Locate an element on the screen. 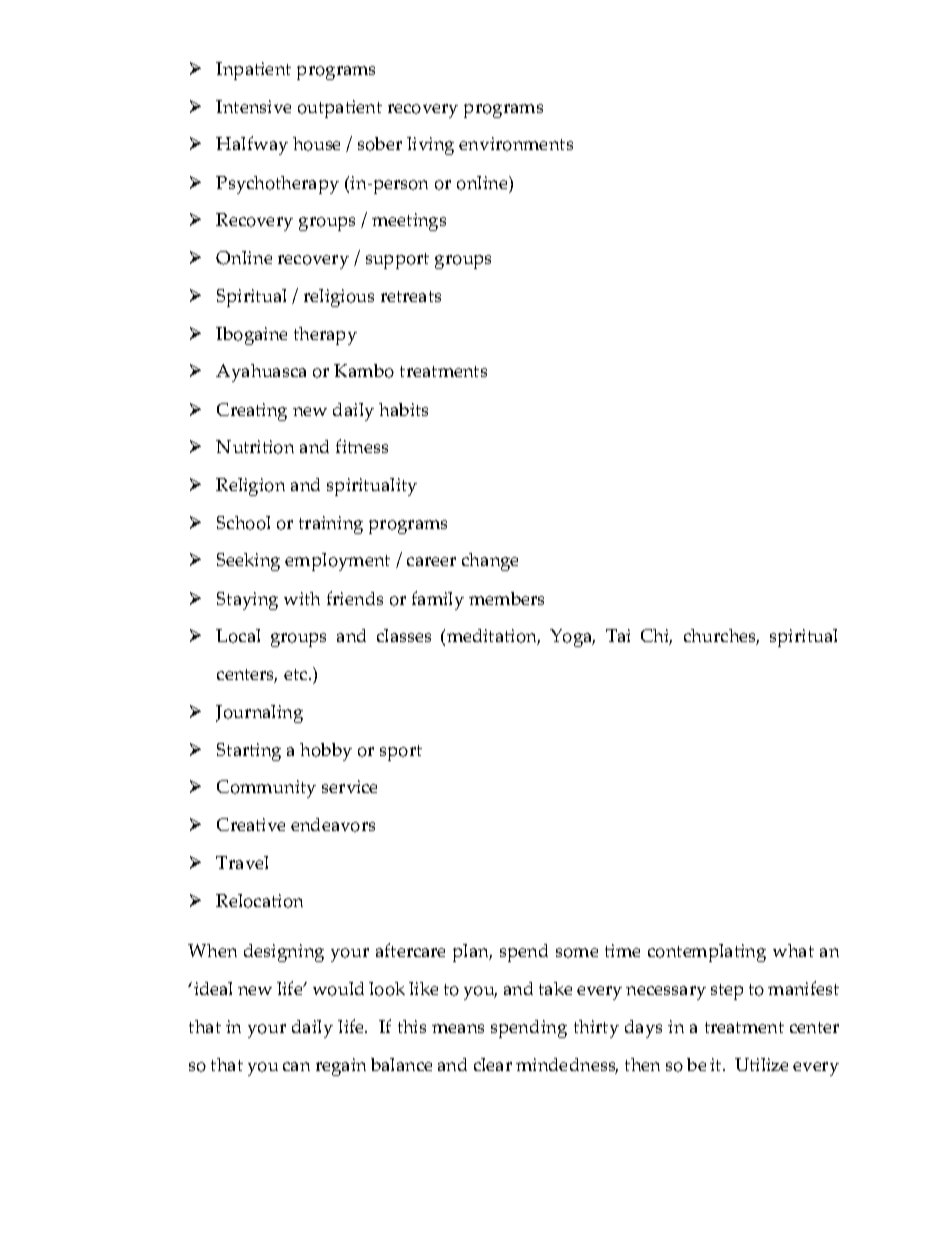 This screenshot has height=1233, width=952. Chi is located at coordinates (656, 637).
